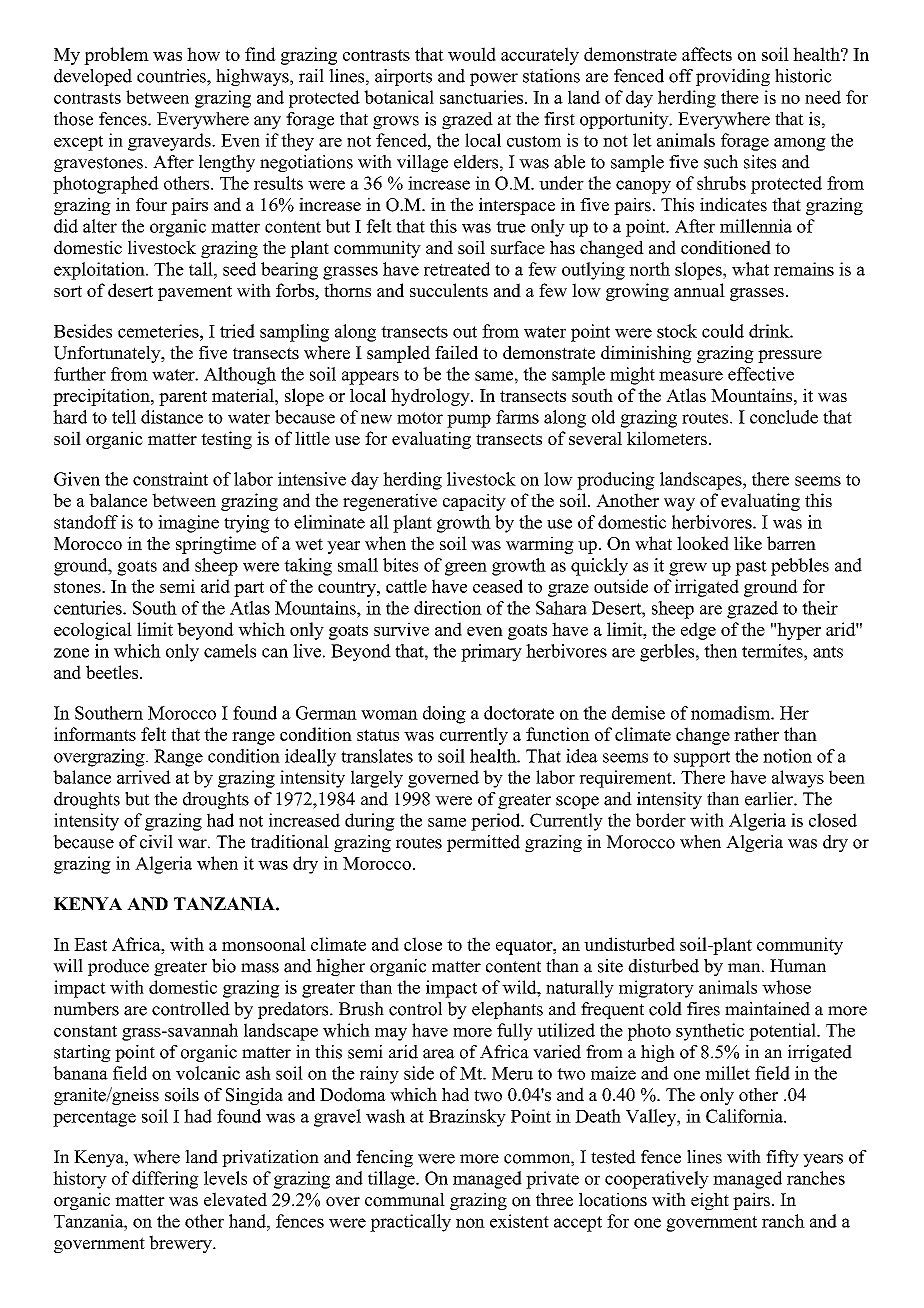 The height and width of the screenshot is (1308, 924). What do you see at coordinates (733, 77) in the screenshot?
I see `providing` at bounding box center [733, 77].
